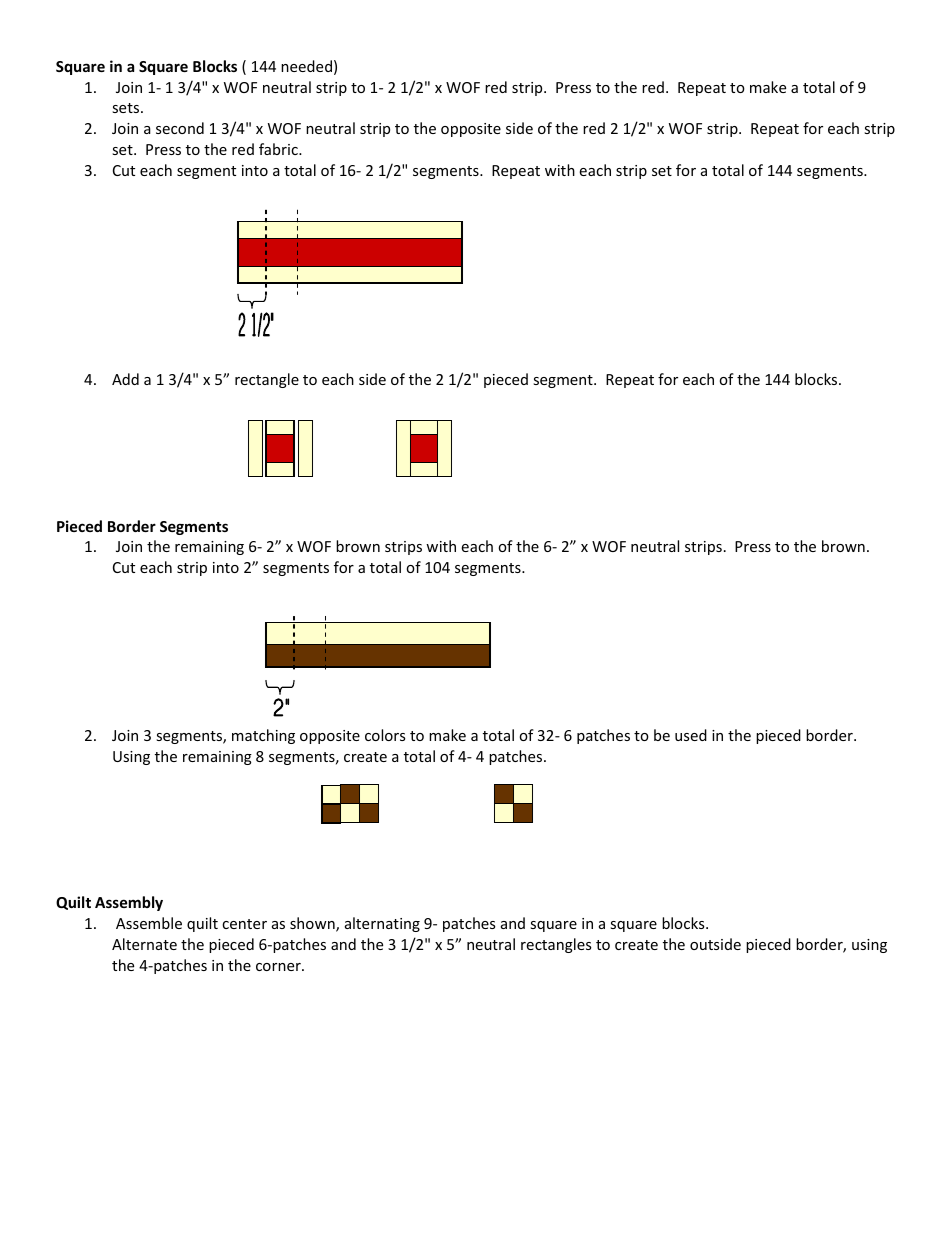  Describe the element at coordinates (279, 149) in the screenshot. I see `fabric` at that location.
